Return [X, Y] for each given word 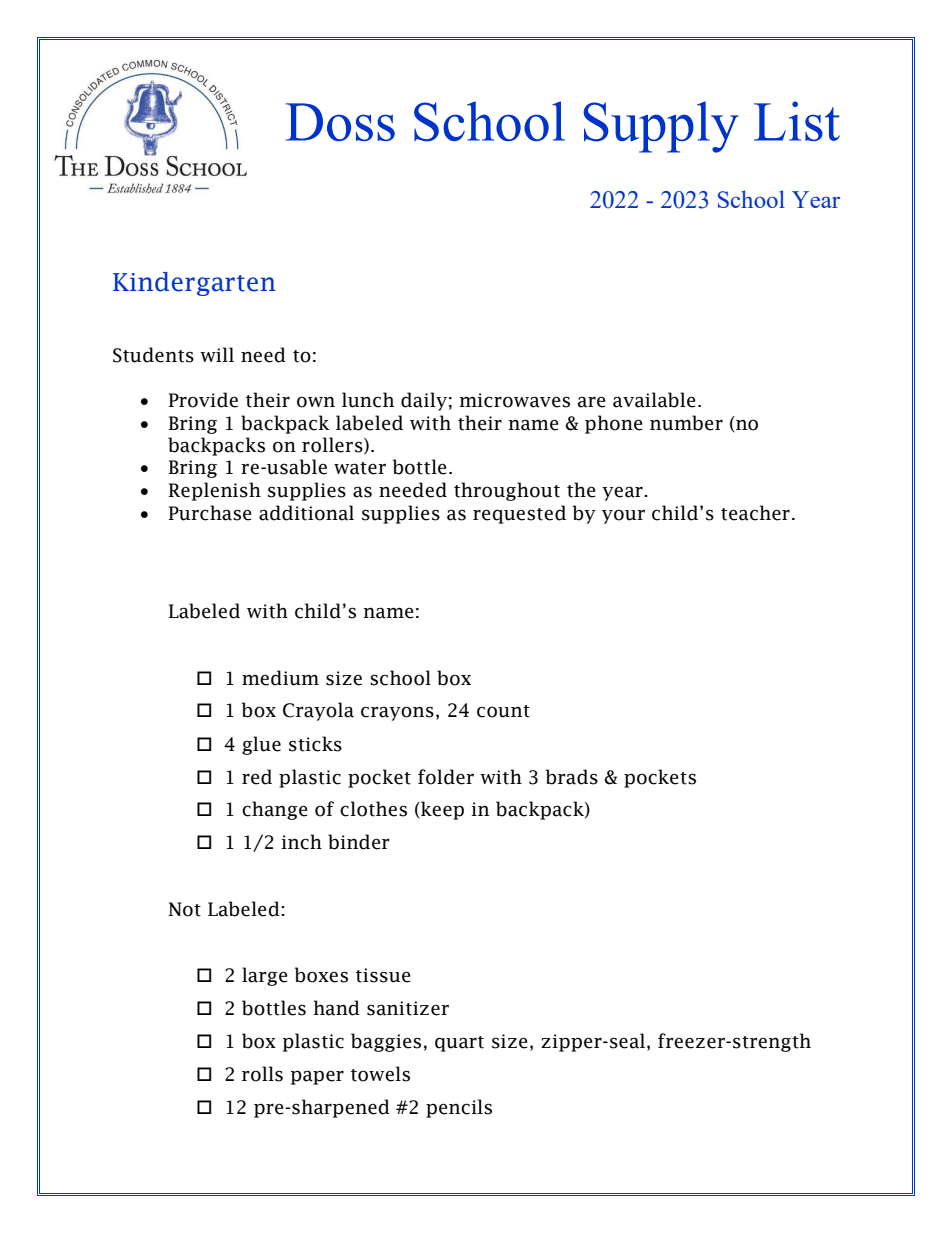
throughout [507, 491]
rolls [262, 1074]
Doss [340, 122]
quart [459, 1044]
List [797, 121]
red [257, 777]
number [686, 423]
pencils [459, 1108]
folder [446, 777]
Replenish [215, 491]
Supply [661, 127]
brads [572, 777]
